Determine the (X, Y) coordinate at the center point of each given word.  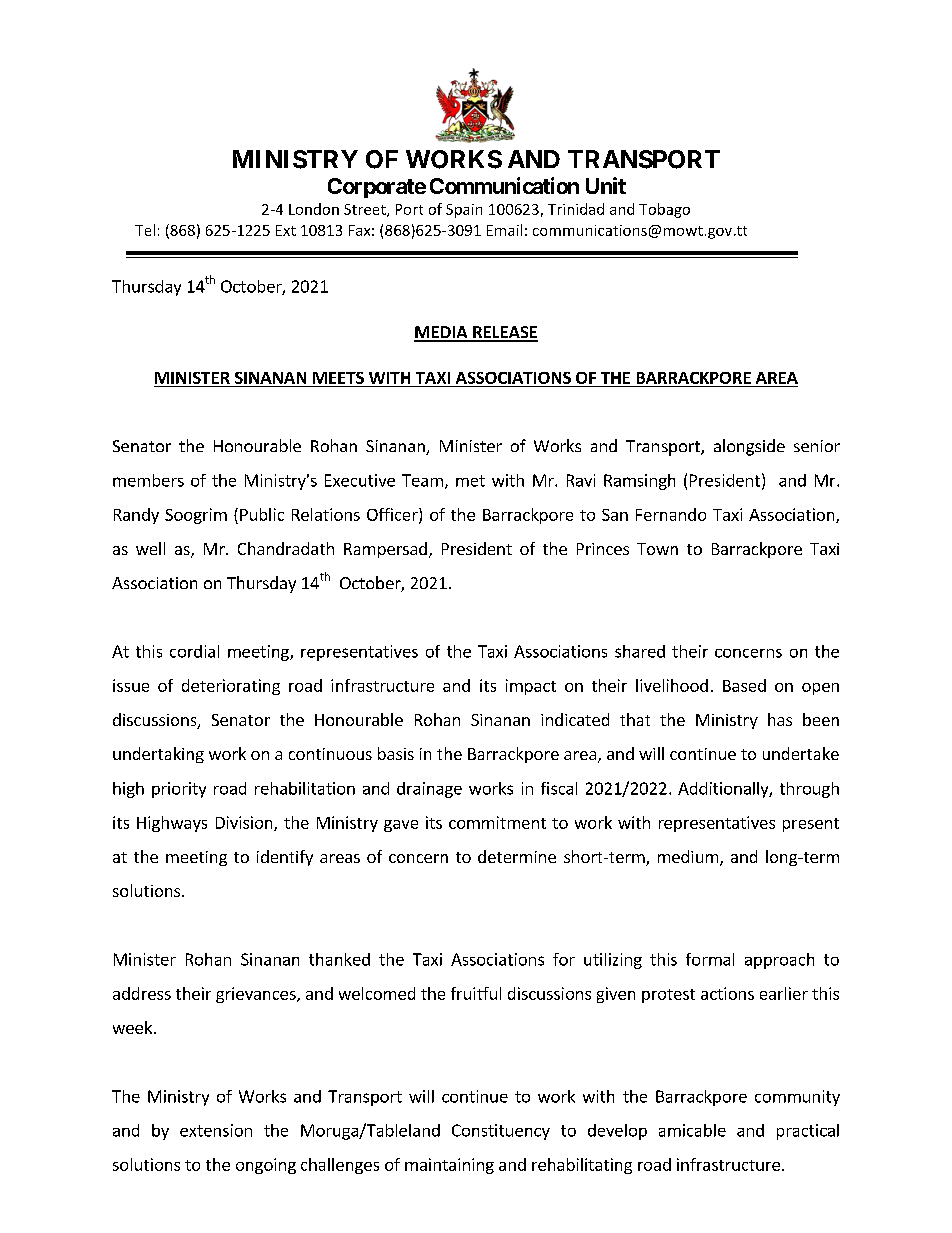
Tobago (664, 210)
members (148, 480)
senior (817, 446)
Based (744, 685)
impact (531, 687)
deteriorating (231, 687)
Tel (145, 230)
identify (285, 858)
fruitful (476, 993)
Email (504, 230)
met (470, 481)
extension (216, 1130)
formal (710, 959)
